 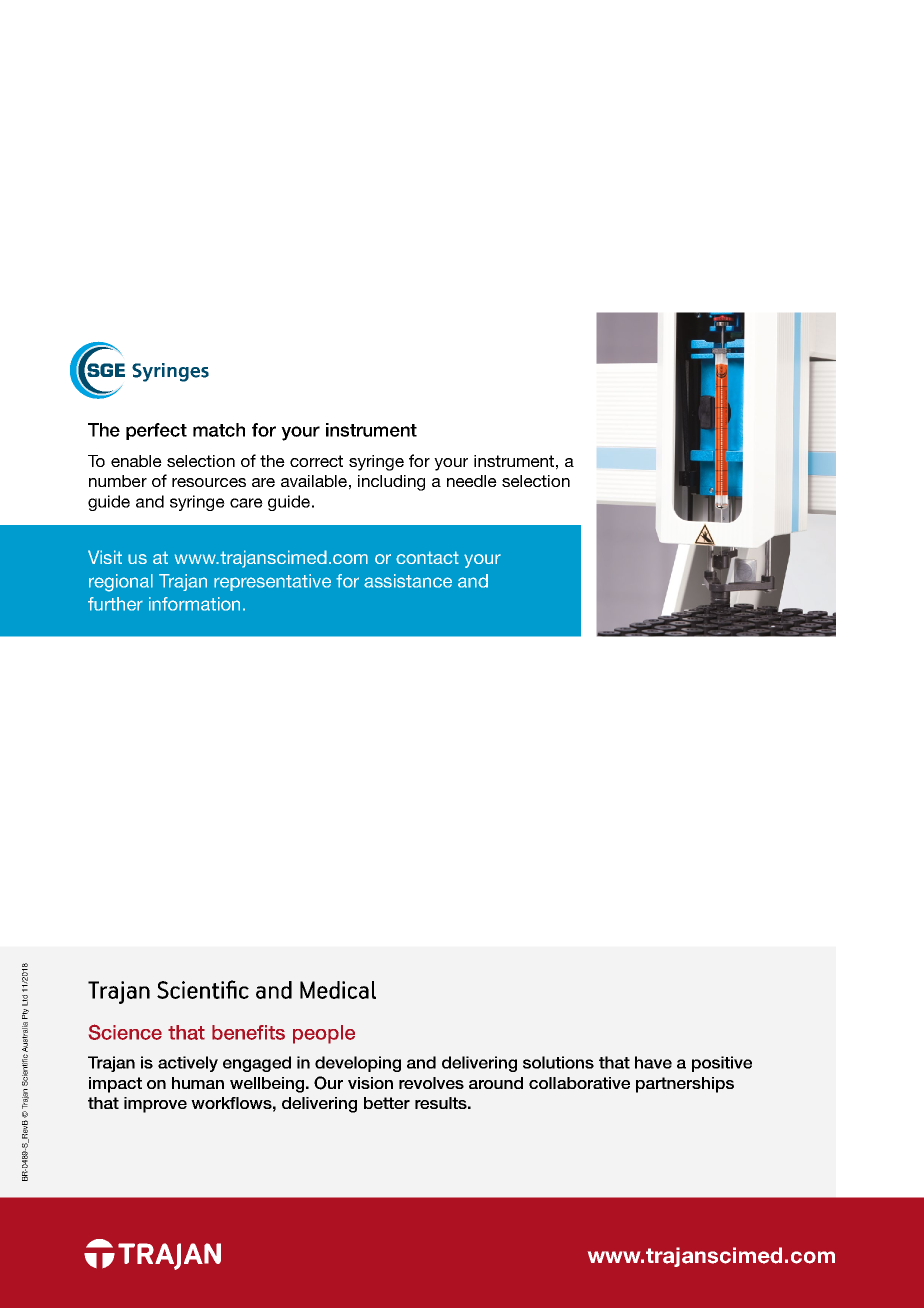 I want to click on perfect, so click(x=156, y=431).
